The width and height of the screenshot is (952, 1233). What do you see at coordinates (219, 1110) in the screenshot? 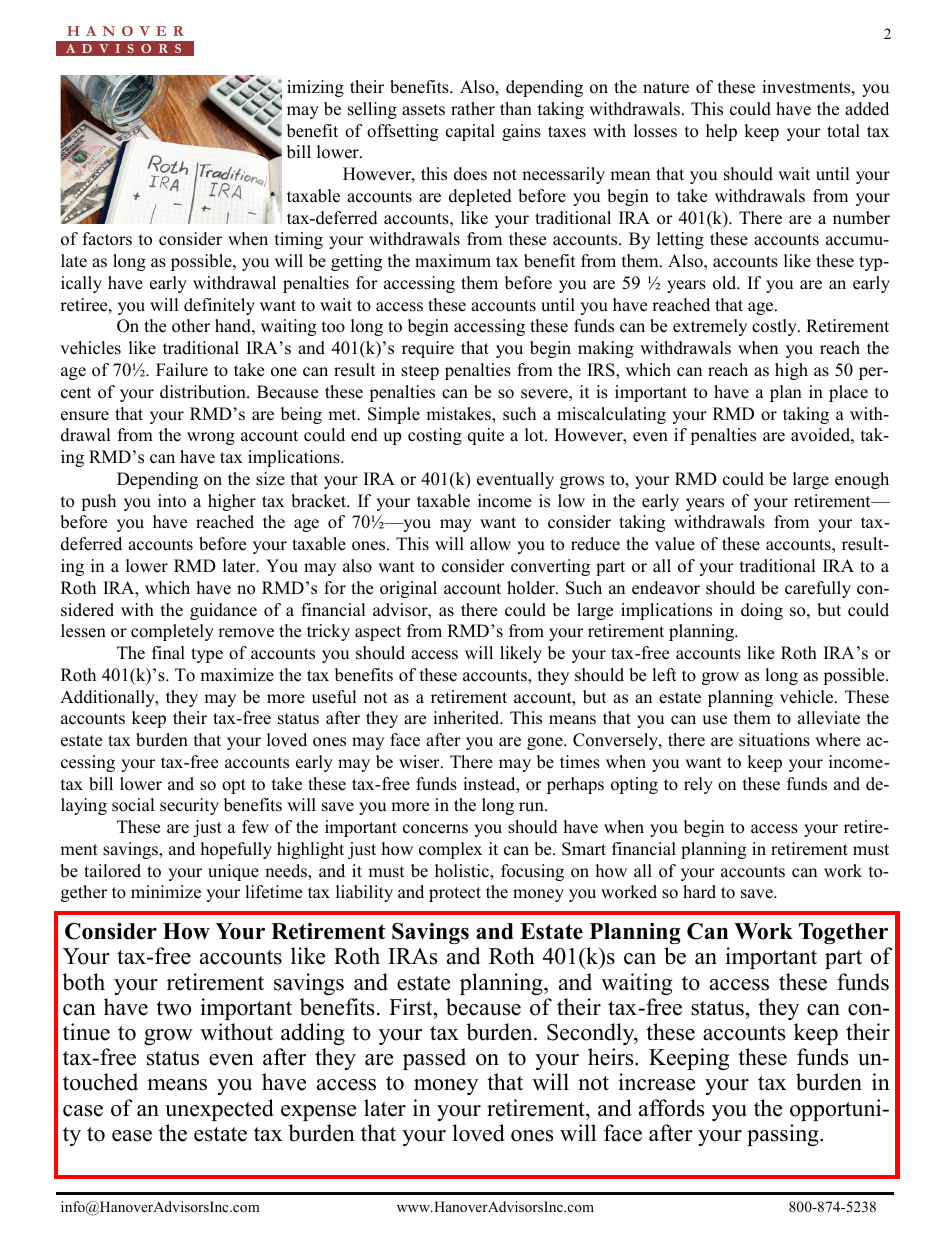
I see `unexpected` at bounding box center [219, 1110].
